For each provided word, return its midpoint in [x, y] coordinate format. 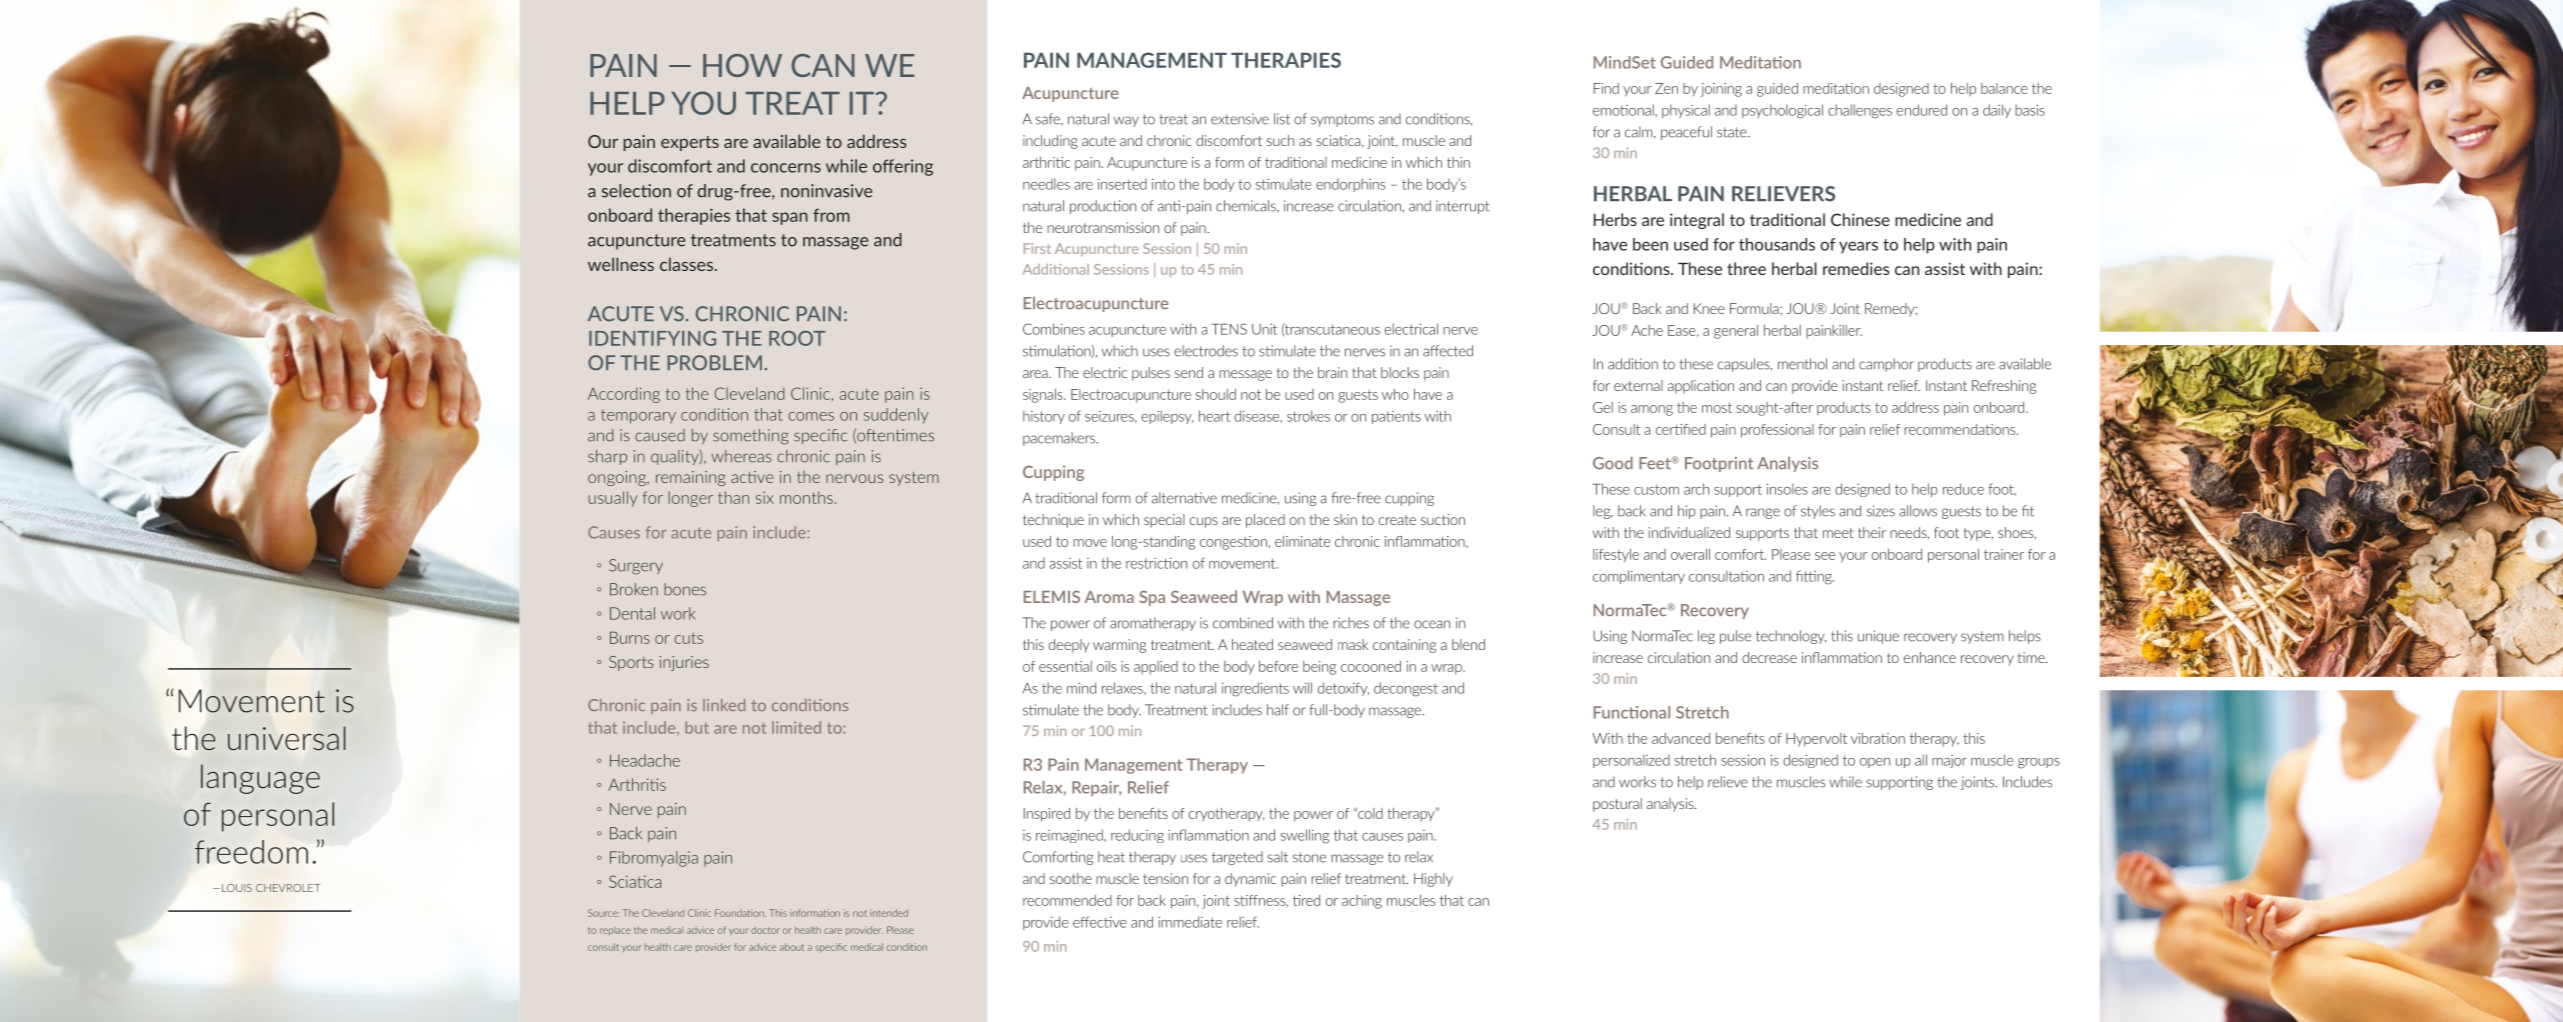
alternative [1184, 498]
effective [1100, 922]
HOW [742, 65]
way [1126, 121]
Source [603, 913]
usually [613, 499]
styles [1818, 512]
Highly [1433, 880]
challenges [1860, 111]
